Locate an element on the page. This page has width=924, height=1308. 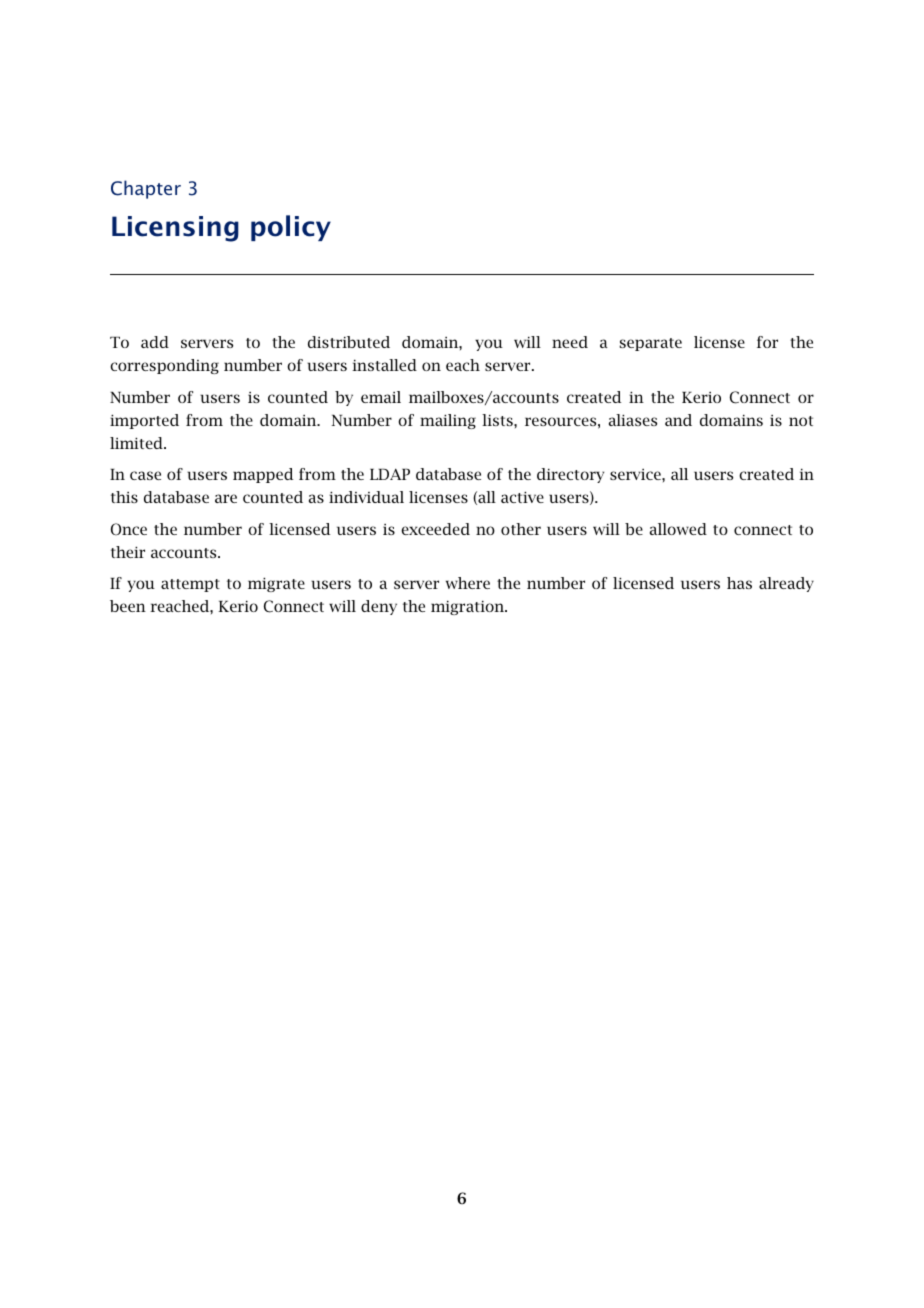
has is located at coordinates (739, 583).
